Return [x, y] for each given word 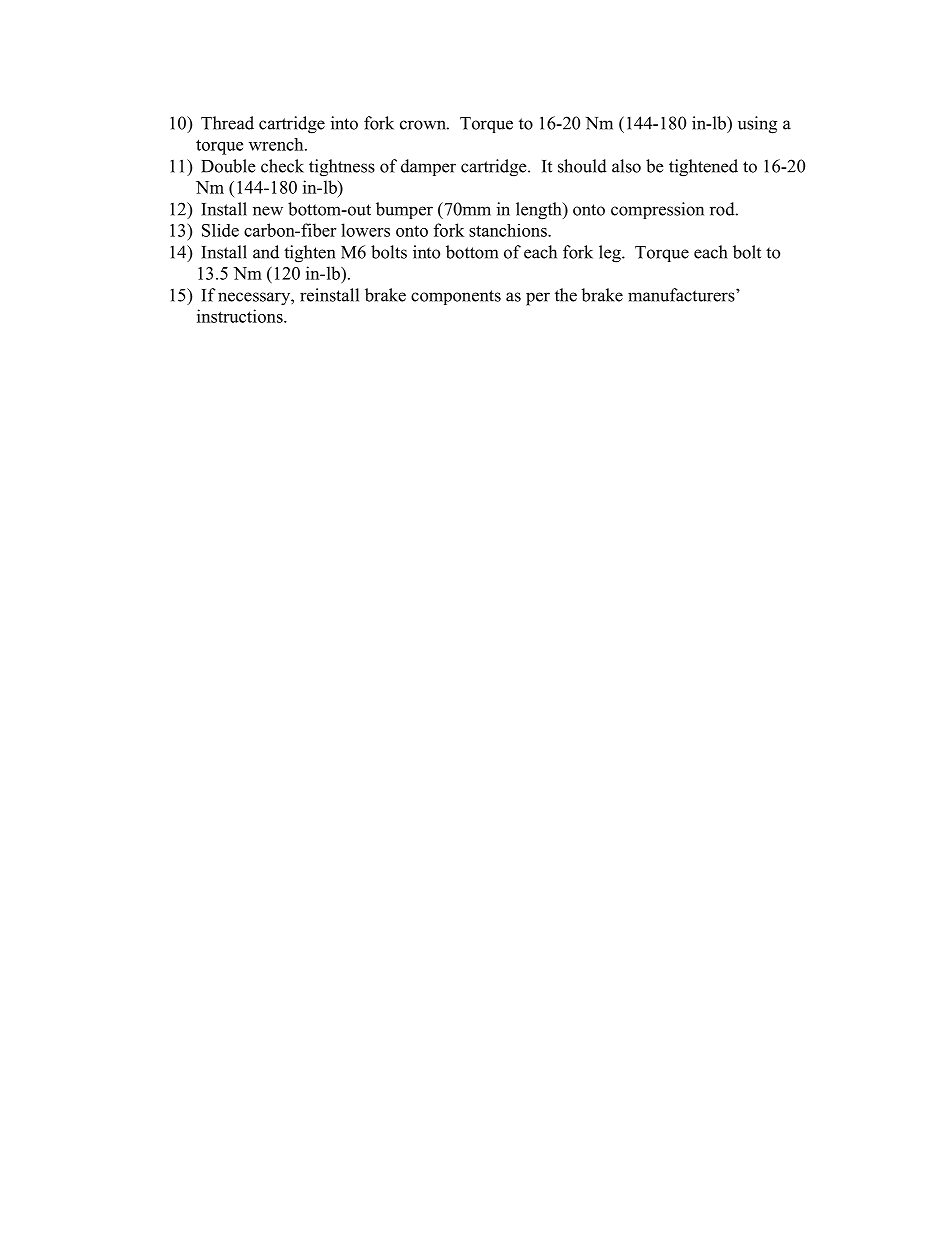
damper [428, 167]
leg [611, 254]
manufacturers [682, 295]
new [268, 211]
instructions [241, 316]
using [757, 125]
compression [657, 210]
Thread [227, 123]
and [266, 252]
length [540, 211]
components [456, 297]
